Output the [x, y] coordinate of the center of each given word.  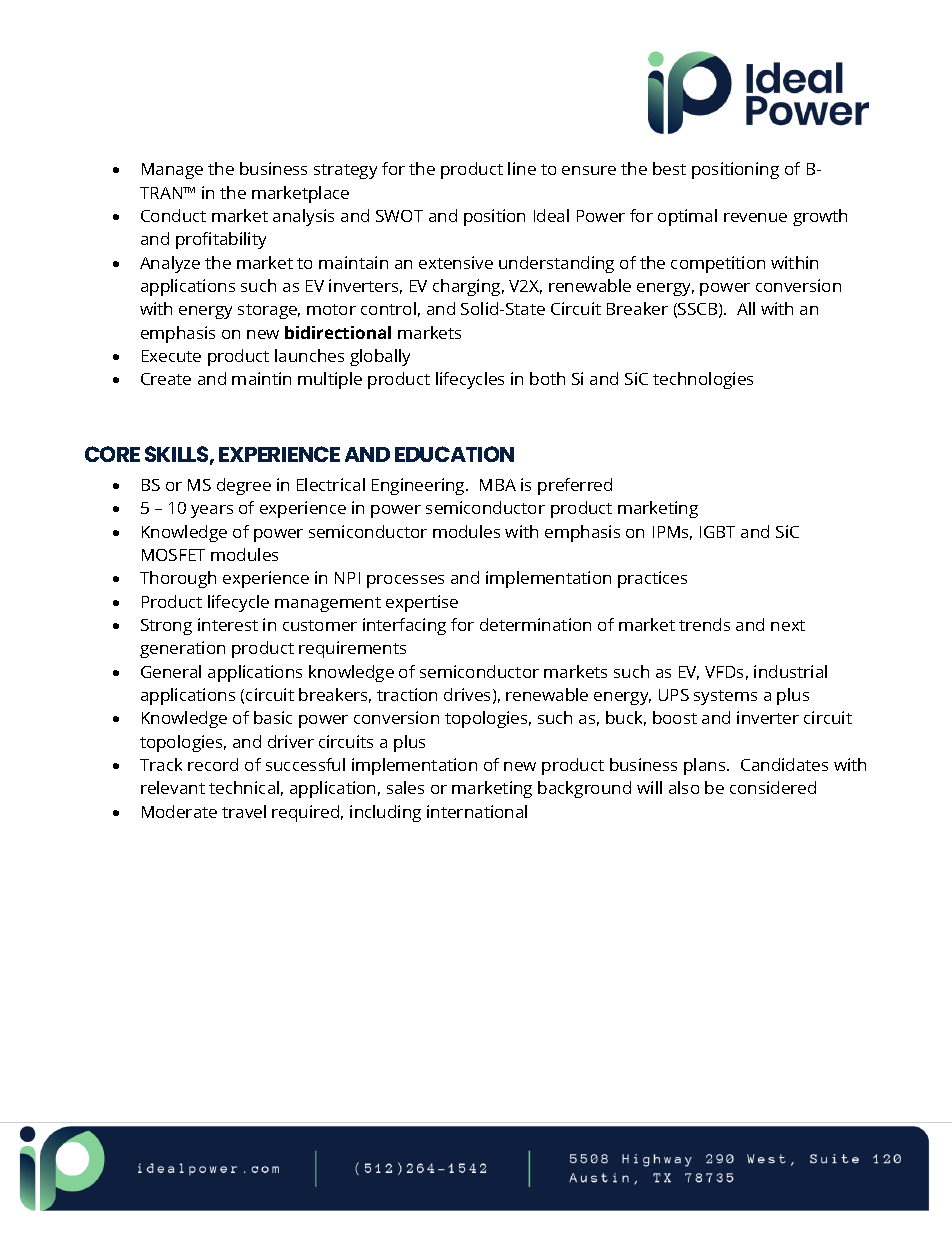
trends [704, 624]
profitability [221, 240]
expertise [422, 603]
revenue [755, 217]
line [522, 168]
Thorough [178, 579]
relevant [173, 787]
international [477, 811]
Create [166, 379]
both [547, 378]
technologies [703, 380]
